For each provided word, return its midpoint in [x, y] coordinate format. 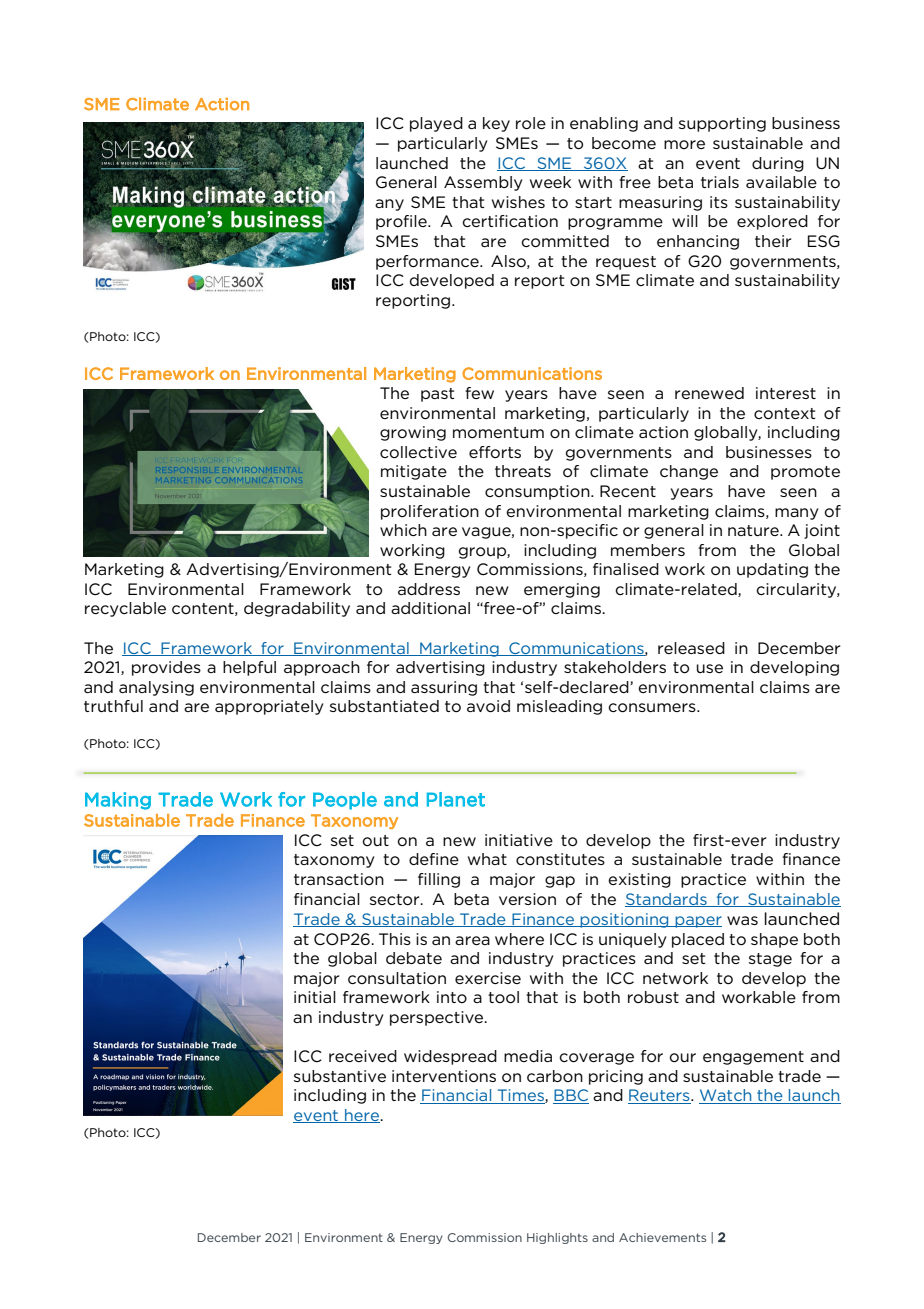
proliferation [430, 512]
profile [402, 222]
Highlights [557, 1238]
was [742, 920]
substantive [340, 1076]
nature [754, 530]
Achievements [662, 1237]
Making [118, 801]
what [487, 859]
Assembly [483, 183]
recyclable [125, 609]
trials [720, 182]
